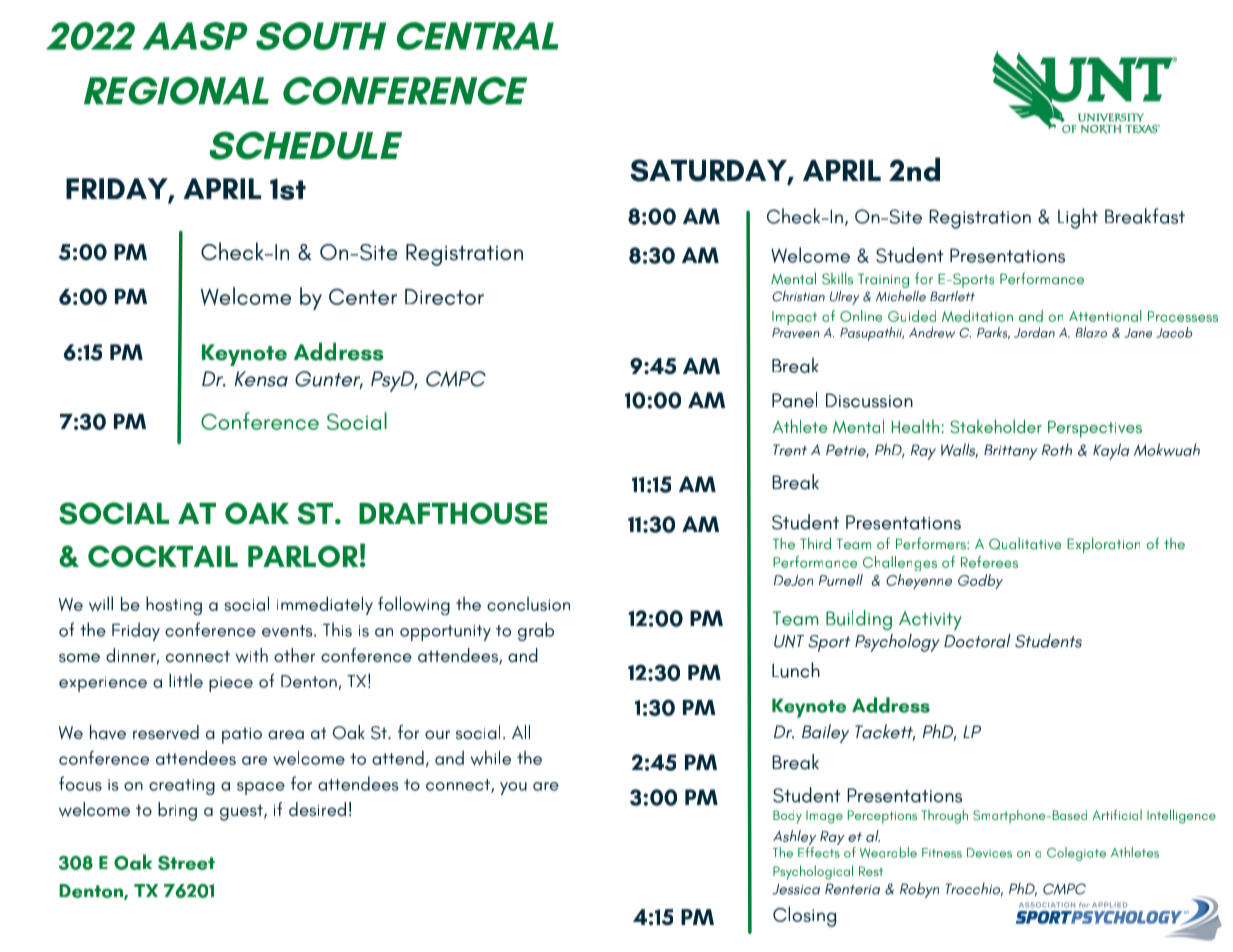 The height and width of the document is (952, 1233). What do you see at coordinates (952, 296) in the document?
I see `Bartlett` at bounding box center [952, 296].
